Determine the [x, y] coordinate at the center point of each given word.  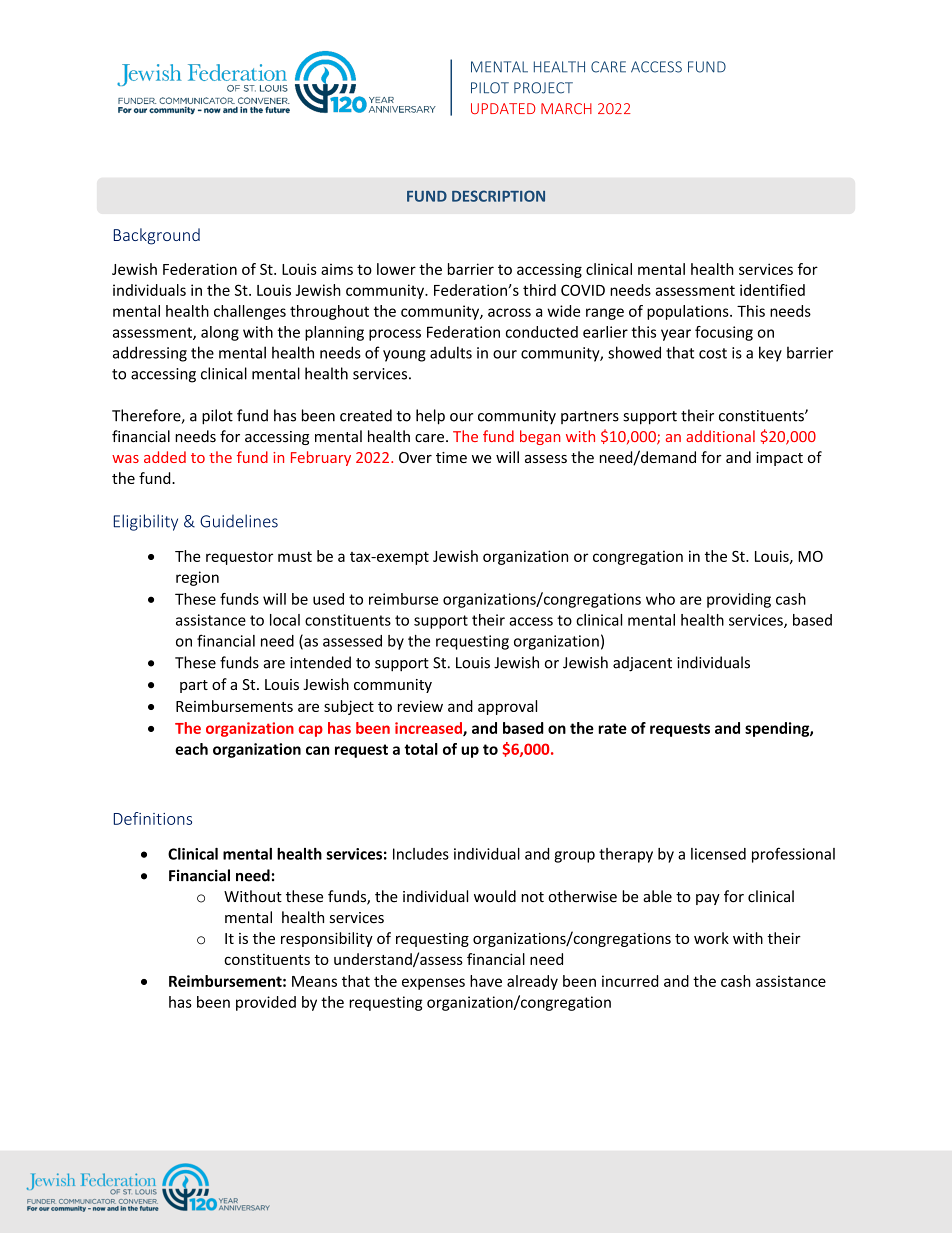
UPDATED [503, 108]
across [509, 312]
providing [739, 600]
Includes [421, 854]
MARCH [566, 108]
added [165, 457]
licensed [718, 854]
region [197, 578]
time [451, 457]
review [420, 706]
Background [157, 236]
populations [689, 312]
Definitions [153, 818]
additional [720, 436]
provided [266, 1003]
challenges [250, 312]
